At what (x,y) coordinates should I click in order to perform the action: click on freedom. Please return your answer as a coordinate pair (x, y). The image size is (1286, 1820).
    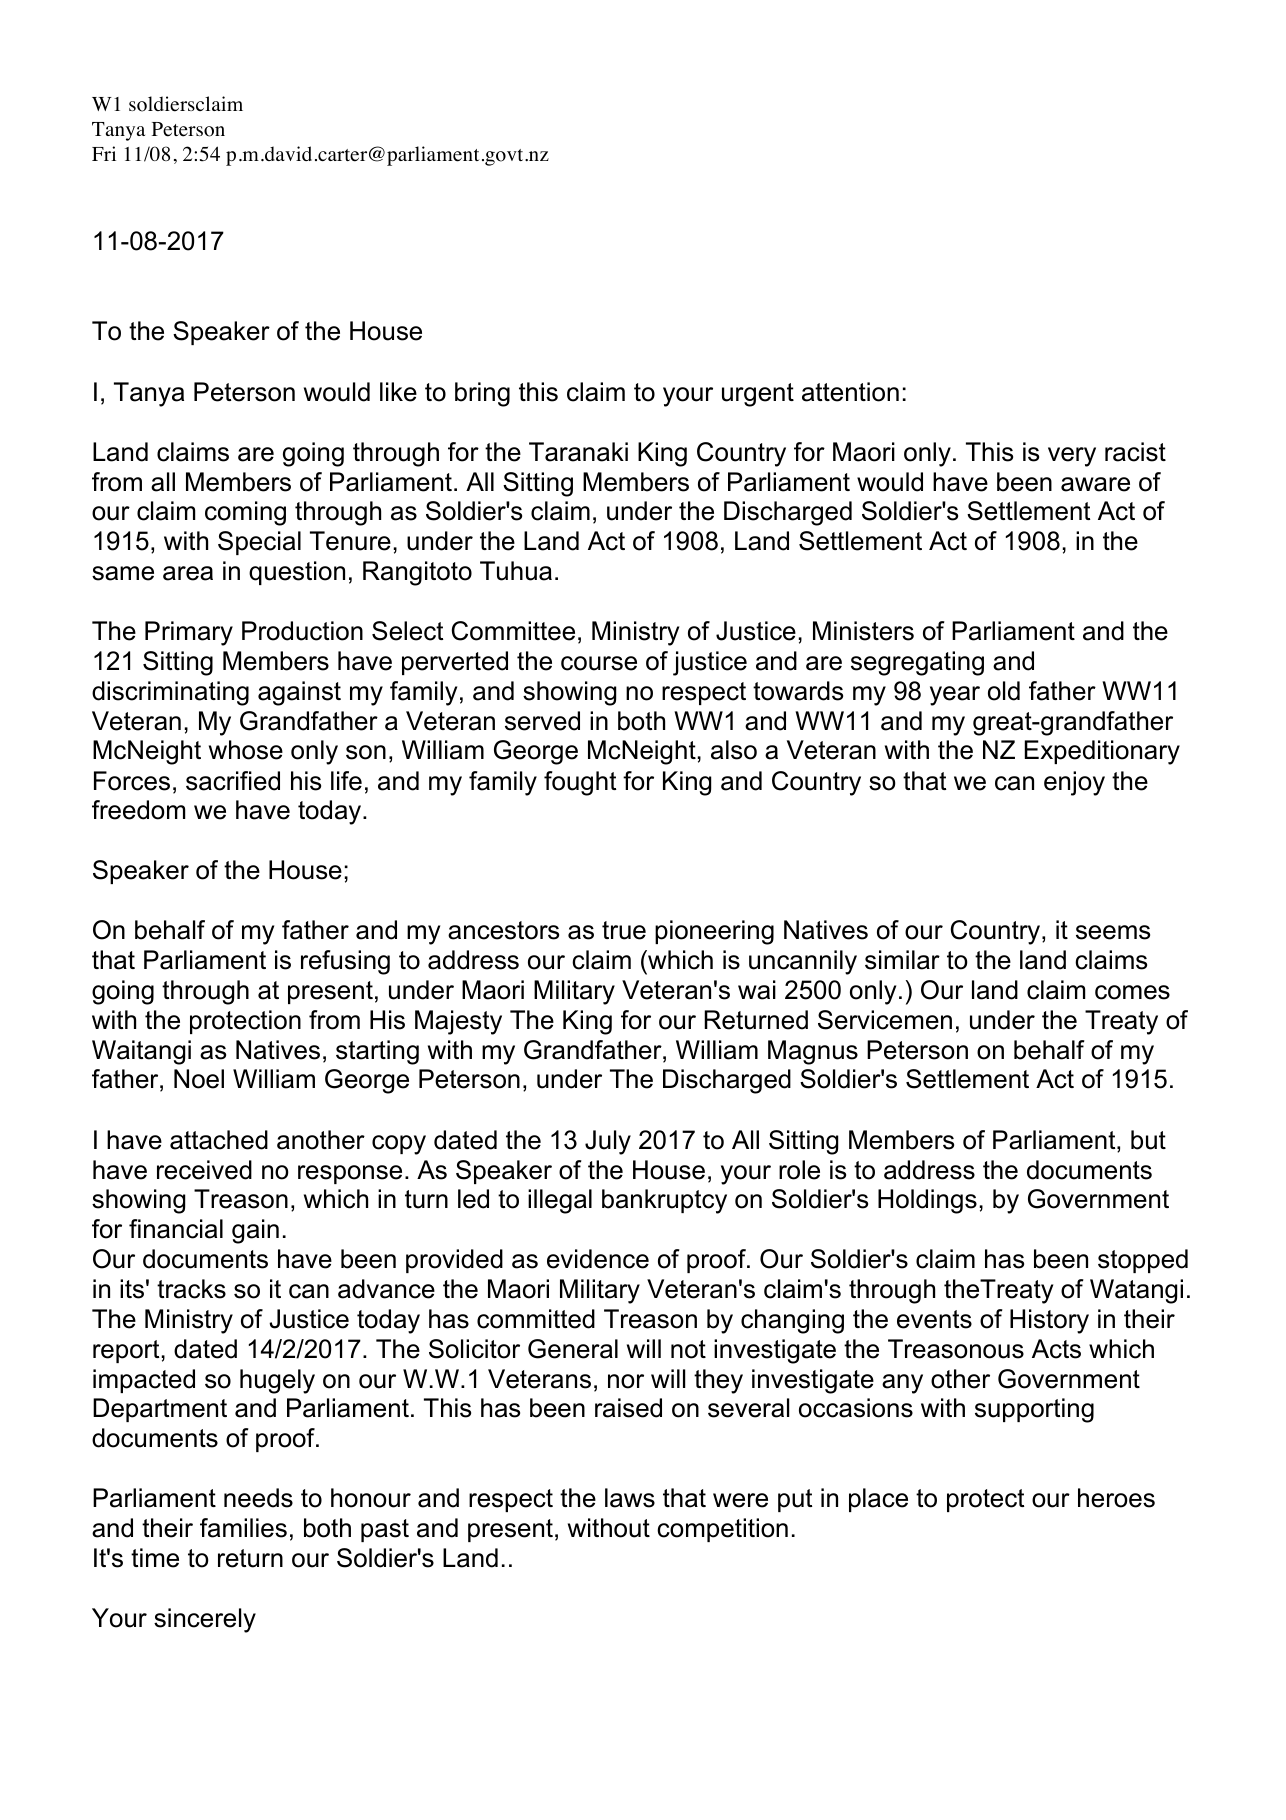
    Looking at the image, I should click on (138, 810).
